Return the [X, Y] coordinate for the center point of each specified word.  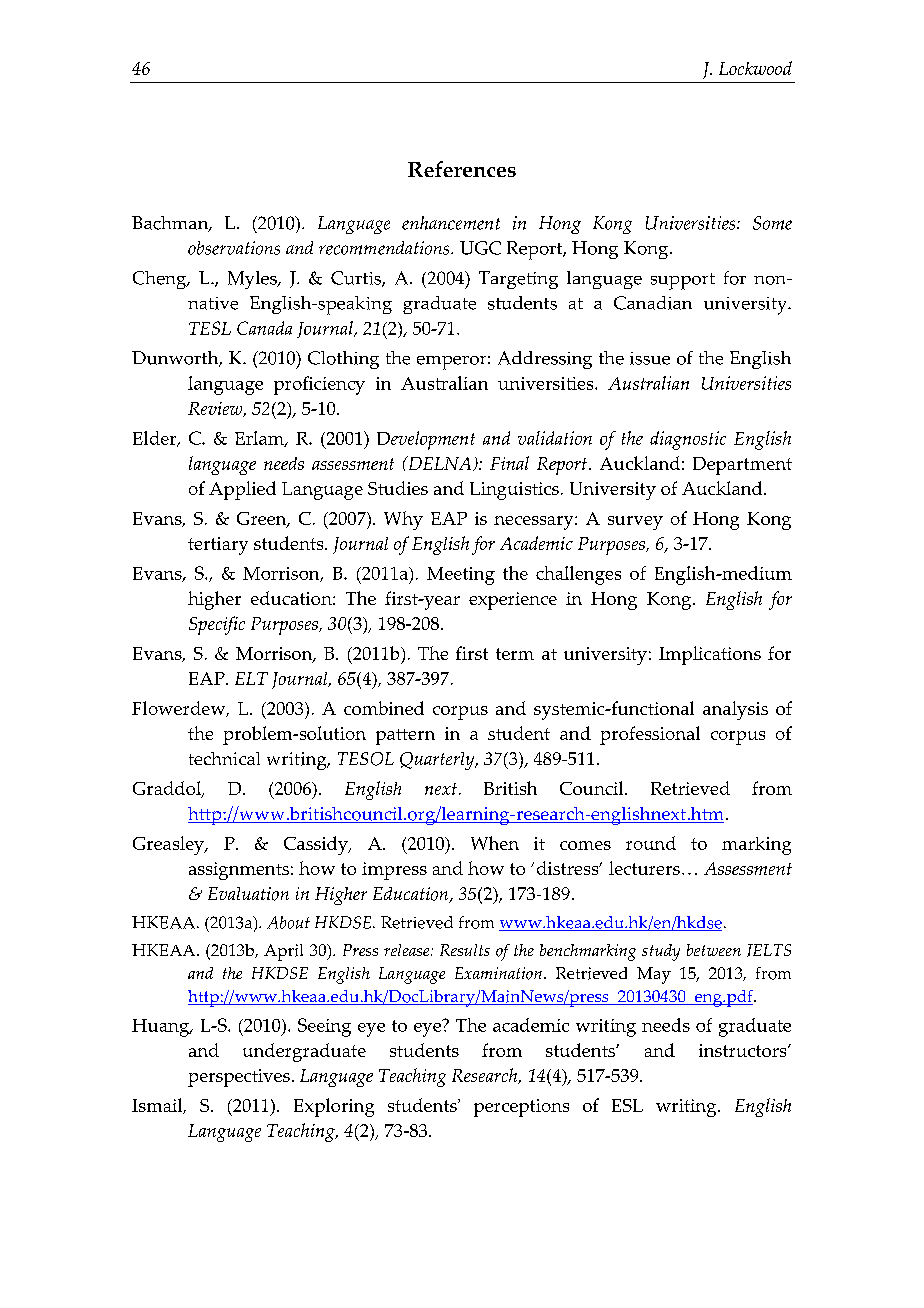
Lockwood [755, 68]
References [462, 169]
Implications [710, 655]
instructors [744, 1050]
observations [234, 248]
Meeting [461, 576]
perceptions [521, 1108]
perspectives [239, 1078]
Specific [217, 625]
